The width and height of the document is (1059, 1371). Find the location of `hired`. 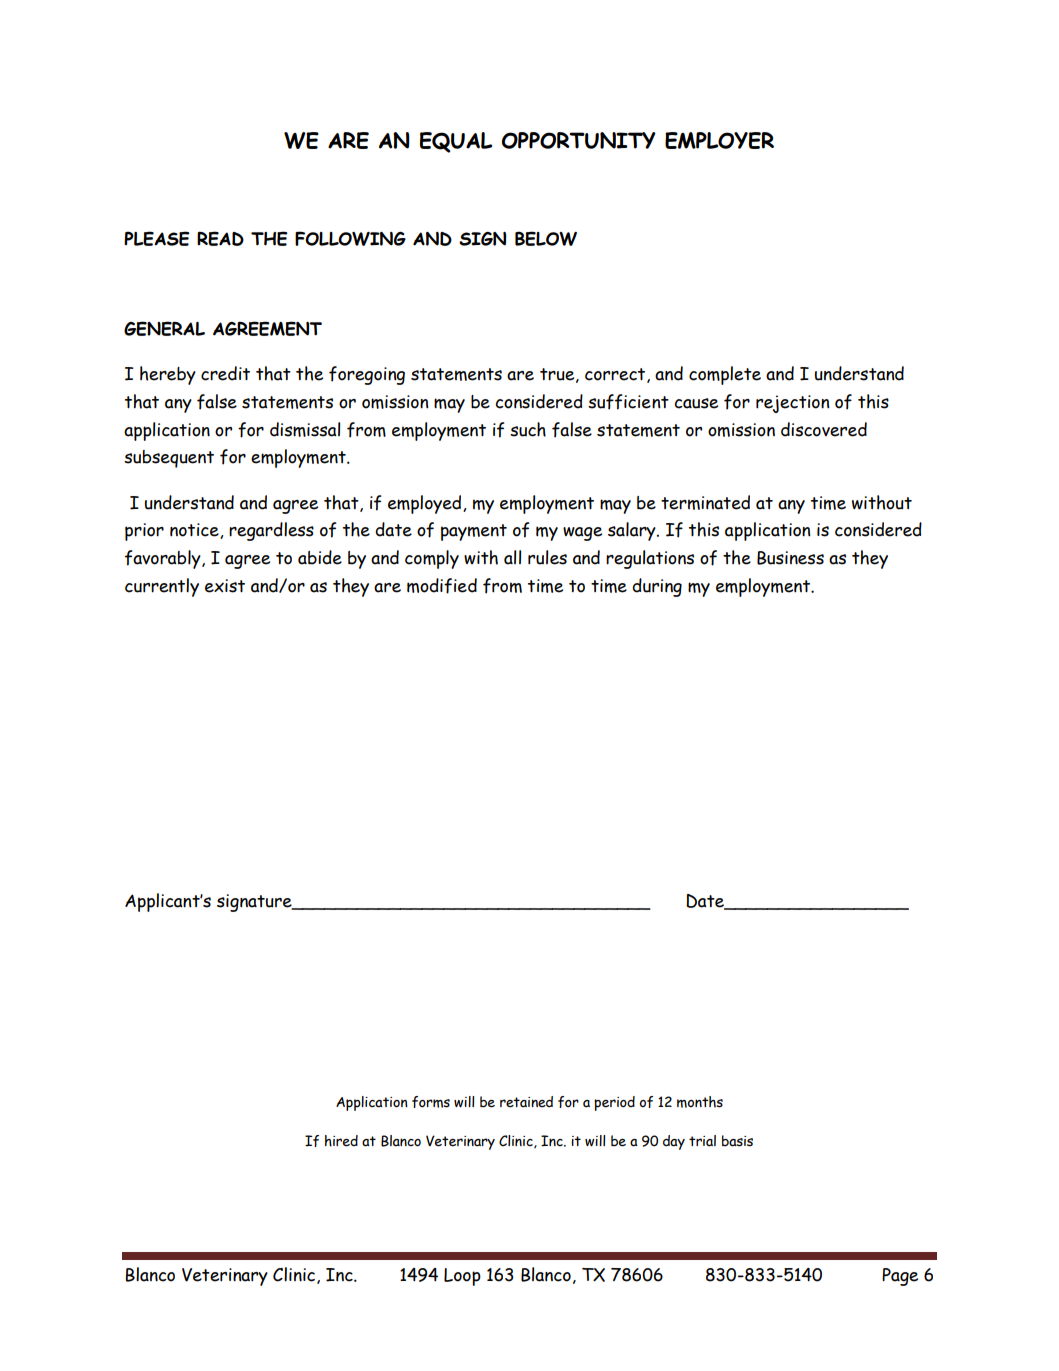

hired is located at coordinates (341, 1141).
